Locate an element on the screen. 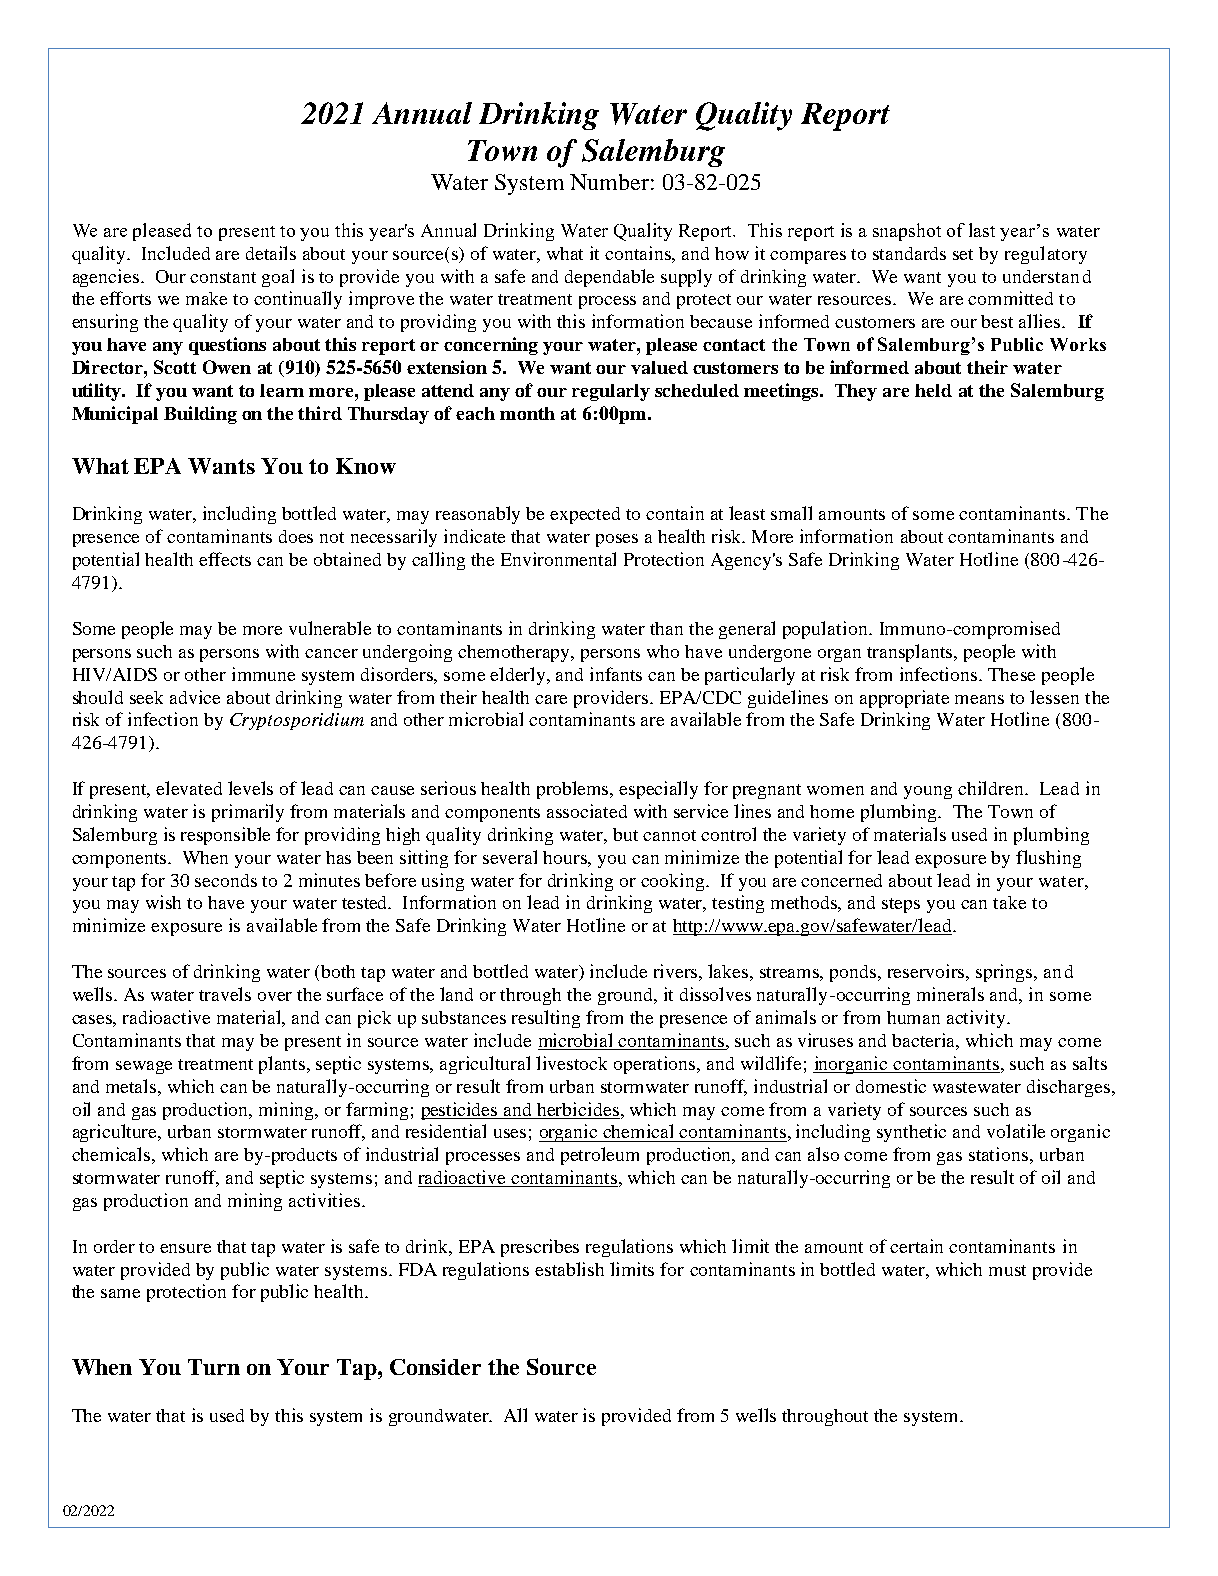  Building is located at coordinates (200, 415).
